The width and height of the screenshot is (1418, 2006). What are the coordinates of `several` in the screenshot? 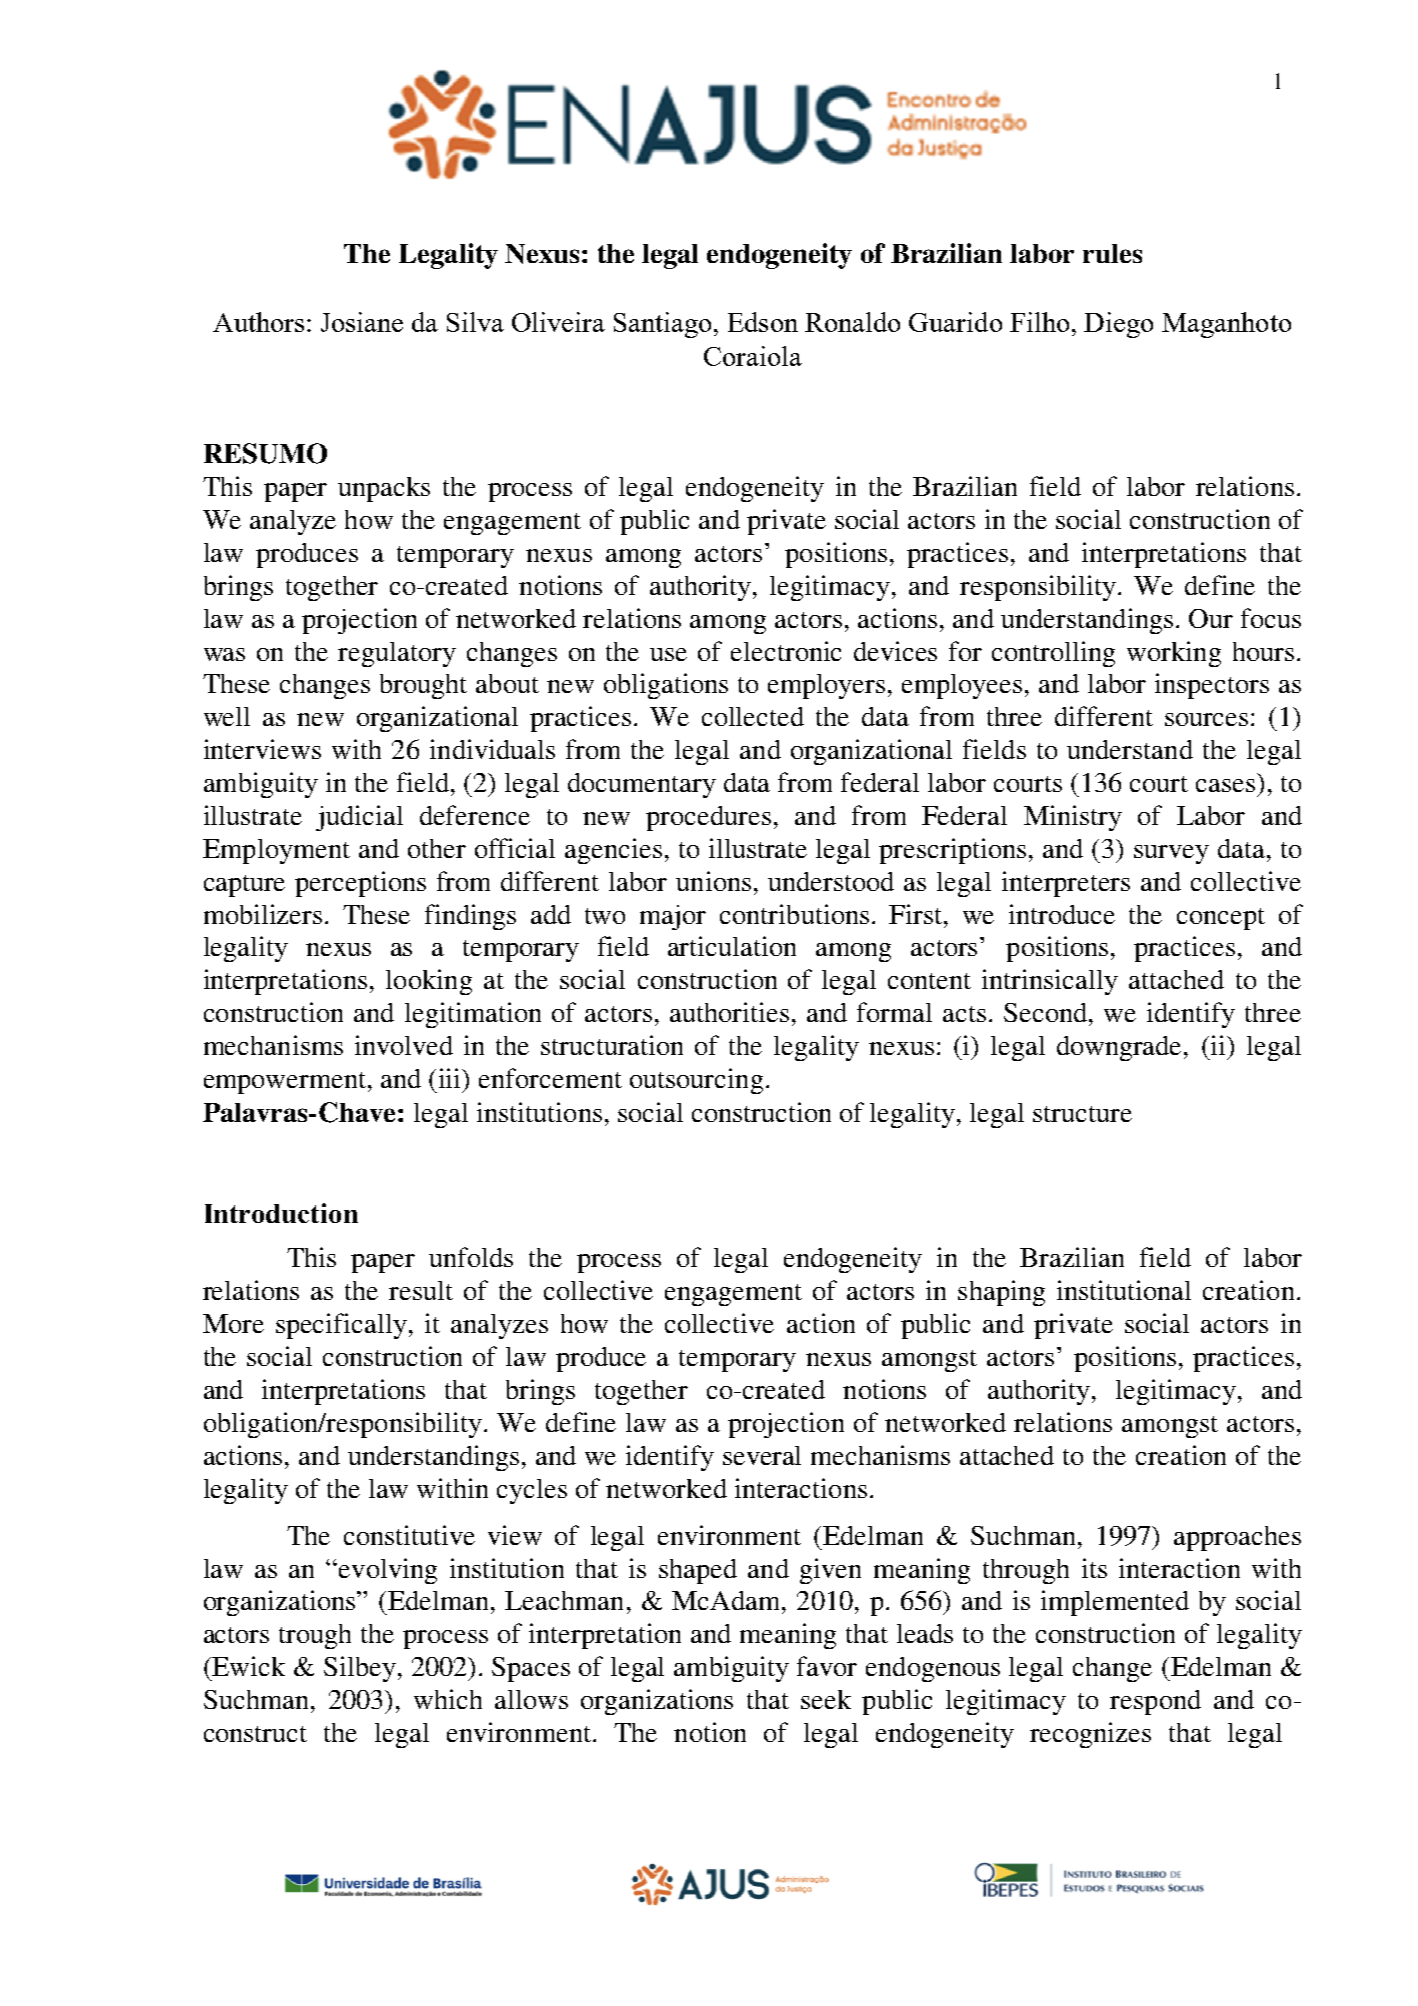 It's located at (762, 1455).
